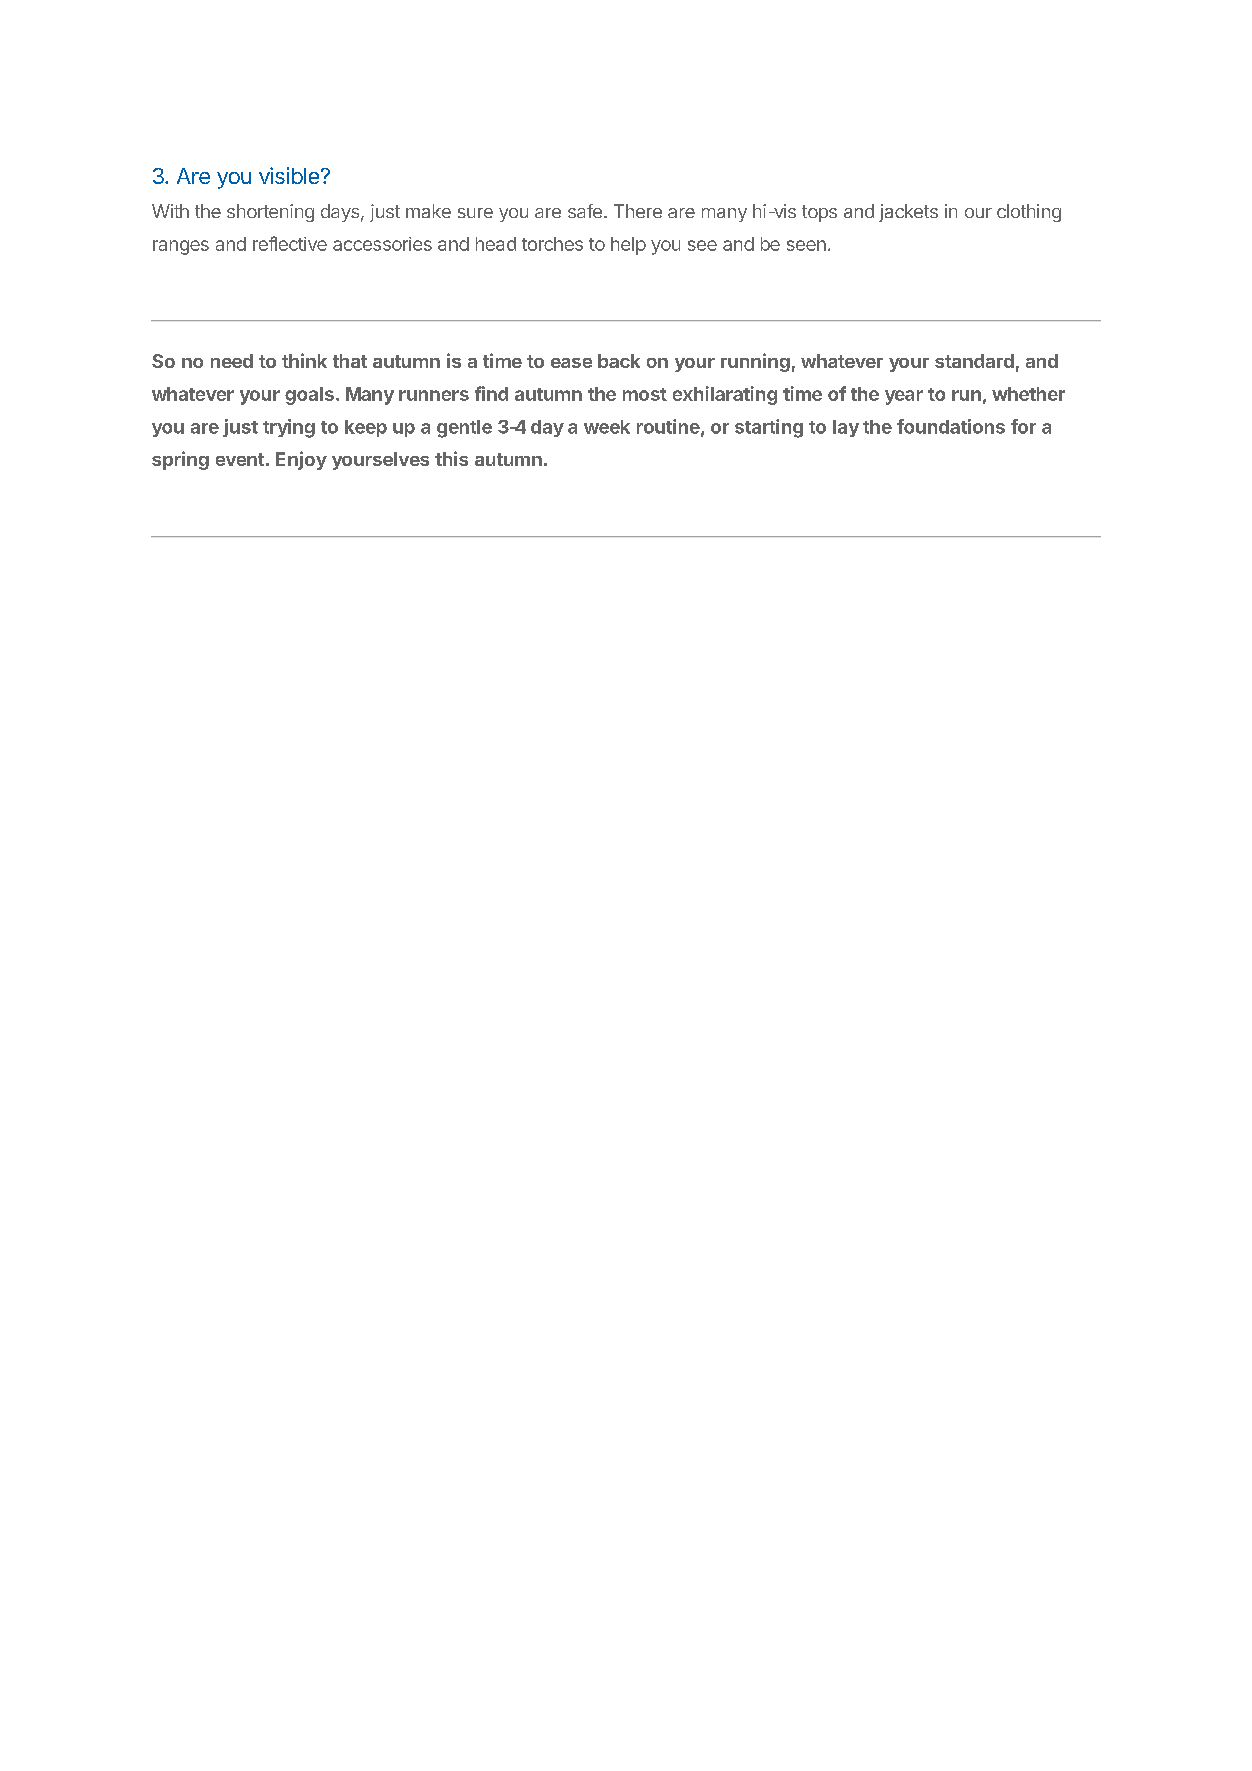 Image resolution: width=1252 pixels, height=1771 pixels. Describe the element at coordinates (908, 213) in the screenshot. I see `jackets` at that location.
